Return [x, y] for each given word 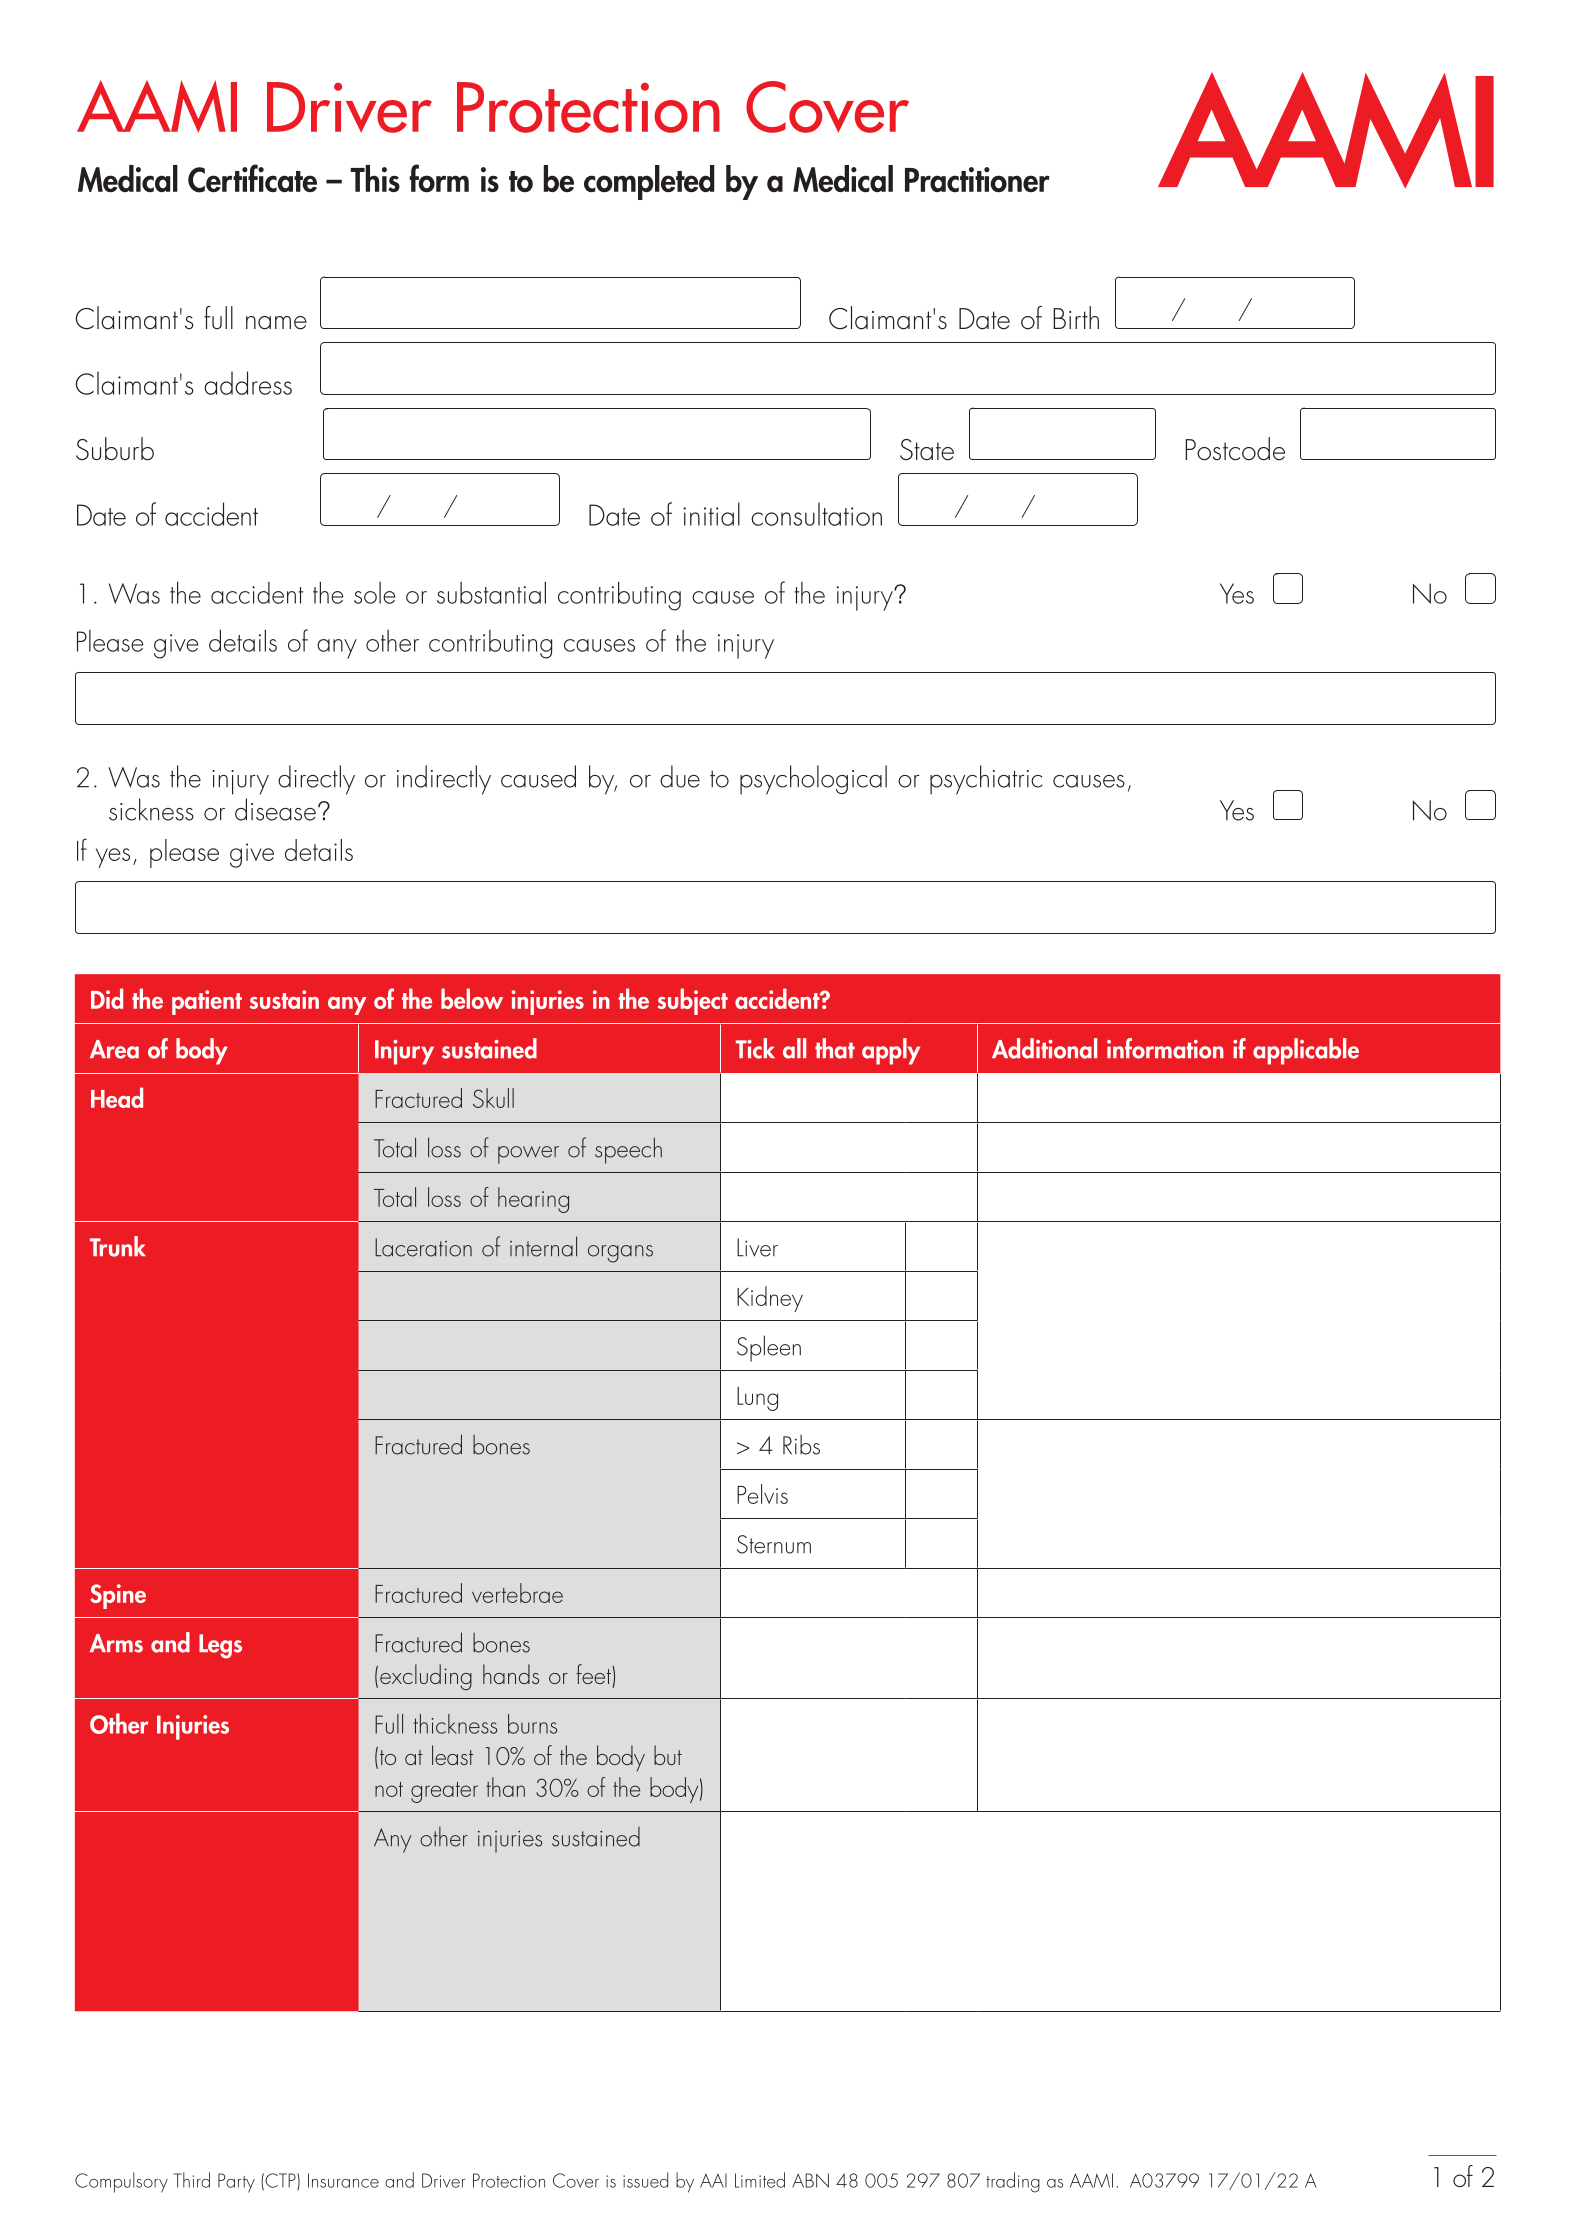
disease [275, 809]
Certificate [252, 178]
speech [628, 1150]
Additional [1044, 1048]
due [680, 776]
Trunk [118, 1246]
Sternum [774, 1544]
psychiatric [986, 780]
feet [594, 1674]
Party [236, 2183]
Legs [220, 1646]
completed [649, 182]
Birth [1076, 317]
